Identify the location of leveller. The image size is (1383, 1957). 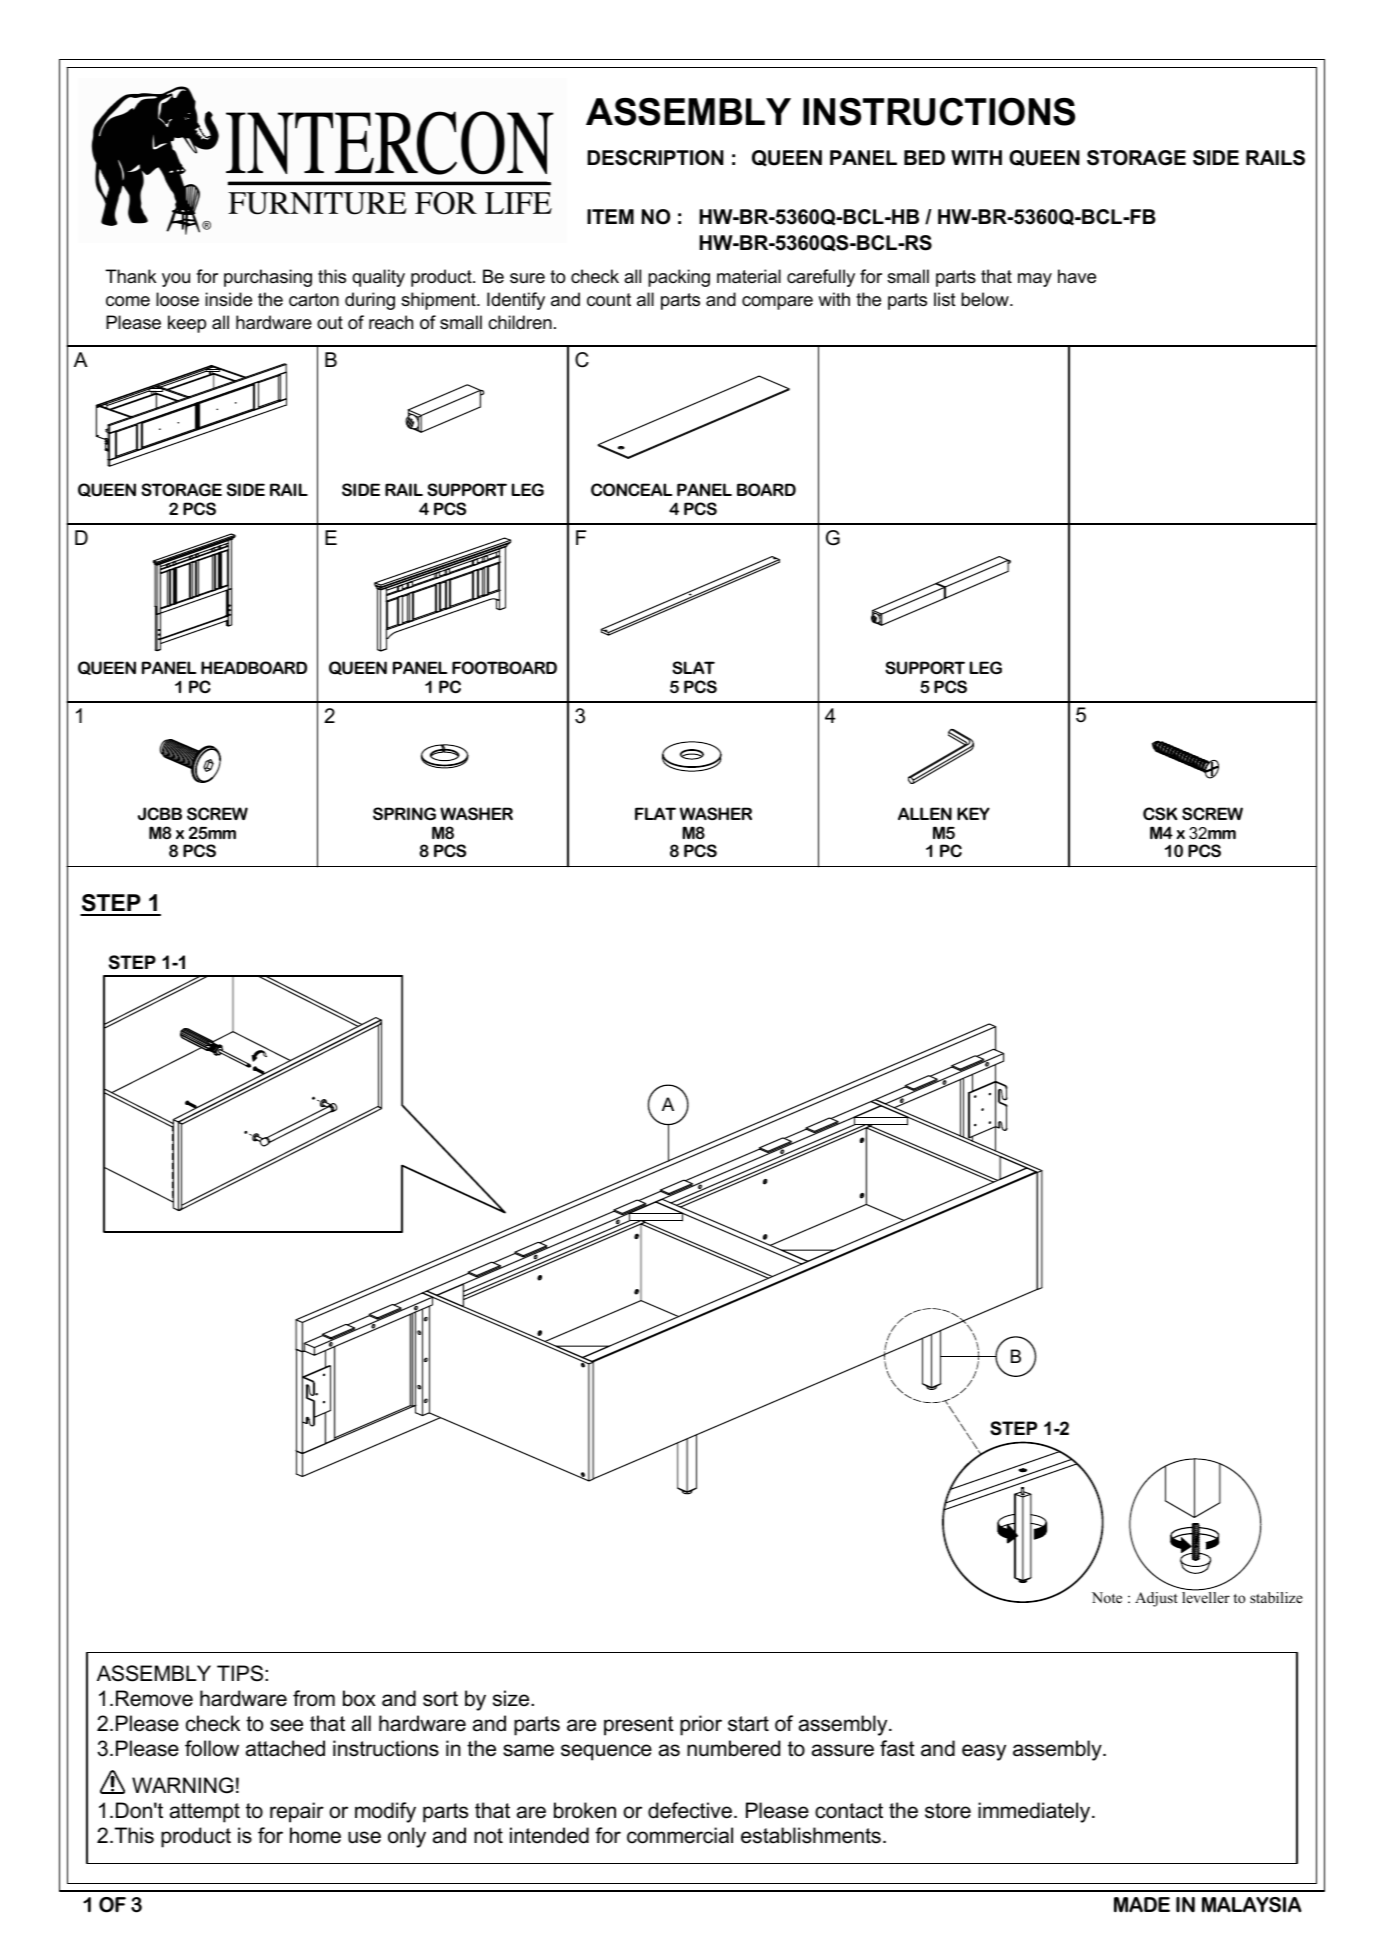
(1206, 1596).
